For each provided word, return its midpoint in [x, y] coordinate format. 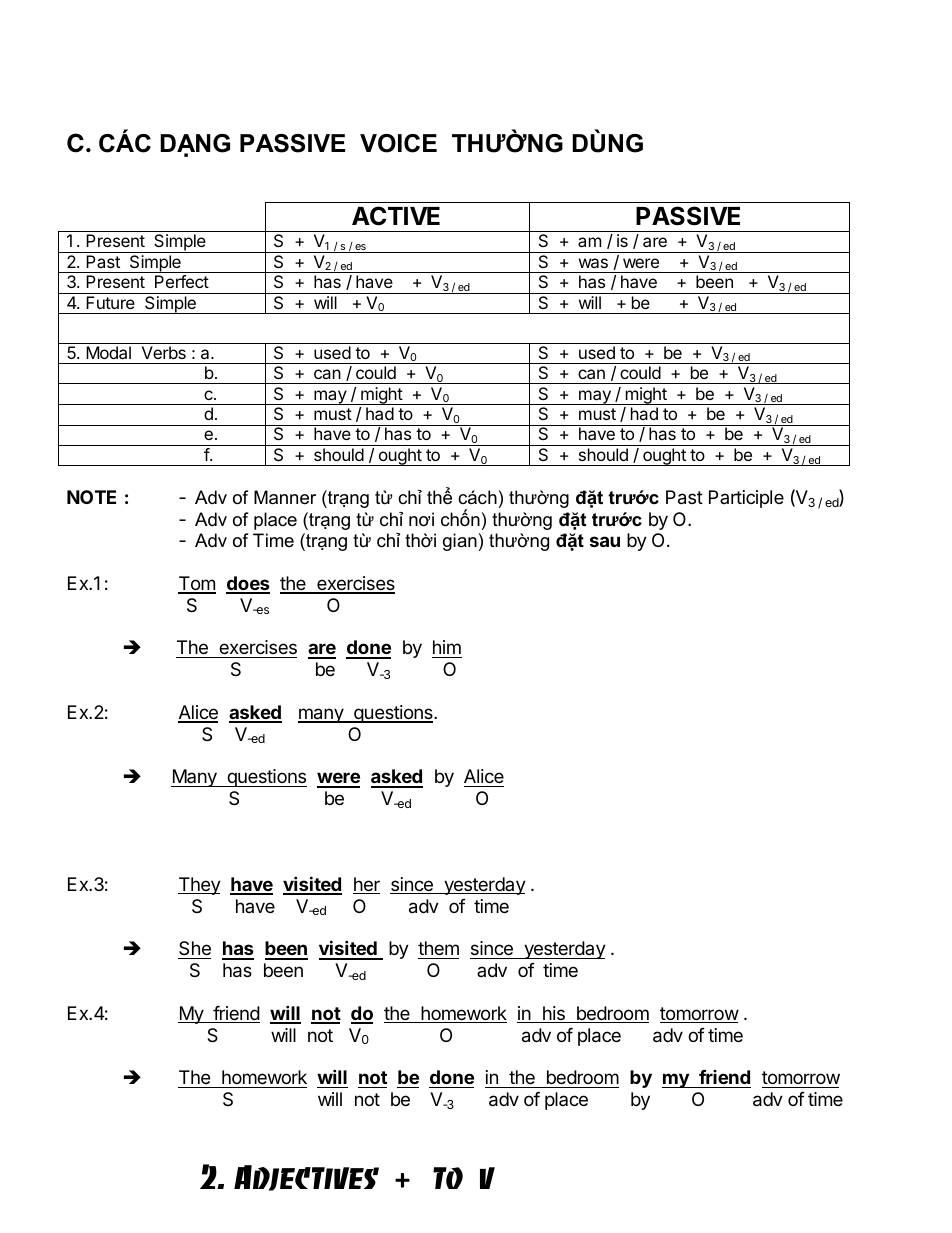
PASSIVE [688, 216]
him [447, 647]
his [554, 1014]
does [248, 584]
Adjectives [306, 1178]
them [438, 950]
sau [605, 541]
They [199, 886]
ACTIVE [396, 216]
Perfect [182, 281]
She [194, 950]
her [366, 885]
